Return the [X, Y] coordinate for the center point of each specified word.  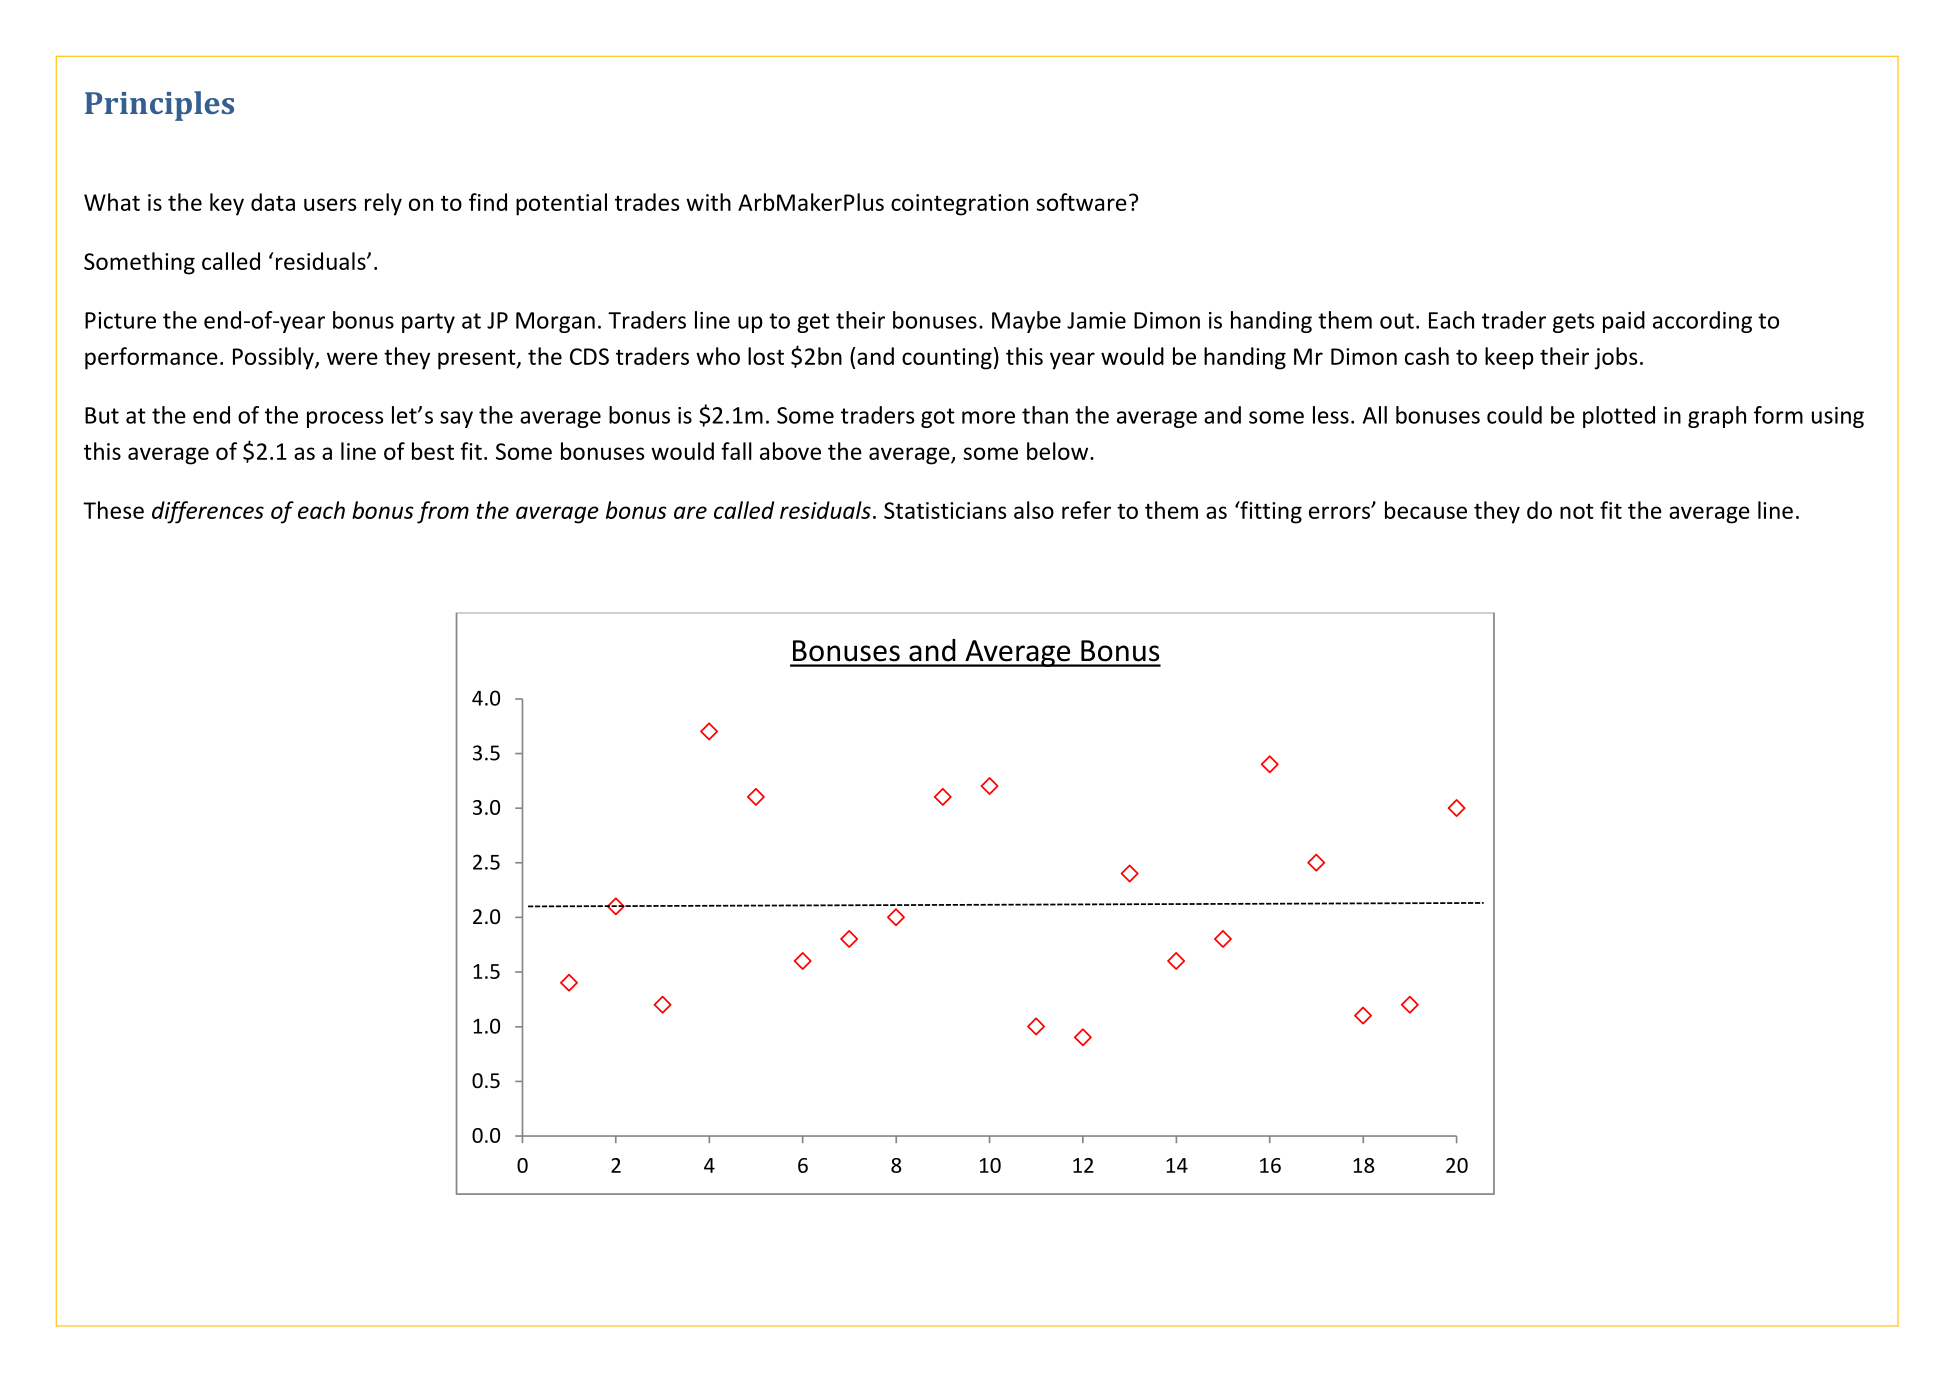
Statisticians [945, 510]
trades [647, 202]
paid [1624, 322]
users [330, 204]
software [1082, 202]
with [708, 202]
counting [947, 359]
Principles [159, 106]
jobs [1616, 358]
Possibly [274, 358]
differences [208, 512]
